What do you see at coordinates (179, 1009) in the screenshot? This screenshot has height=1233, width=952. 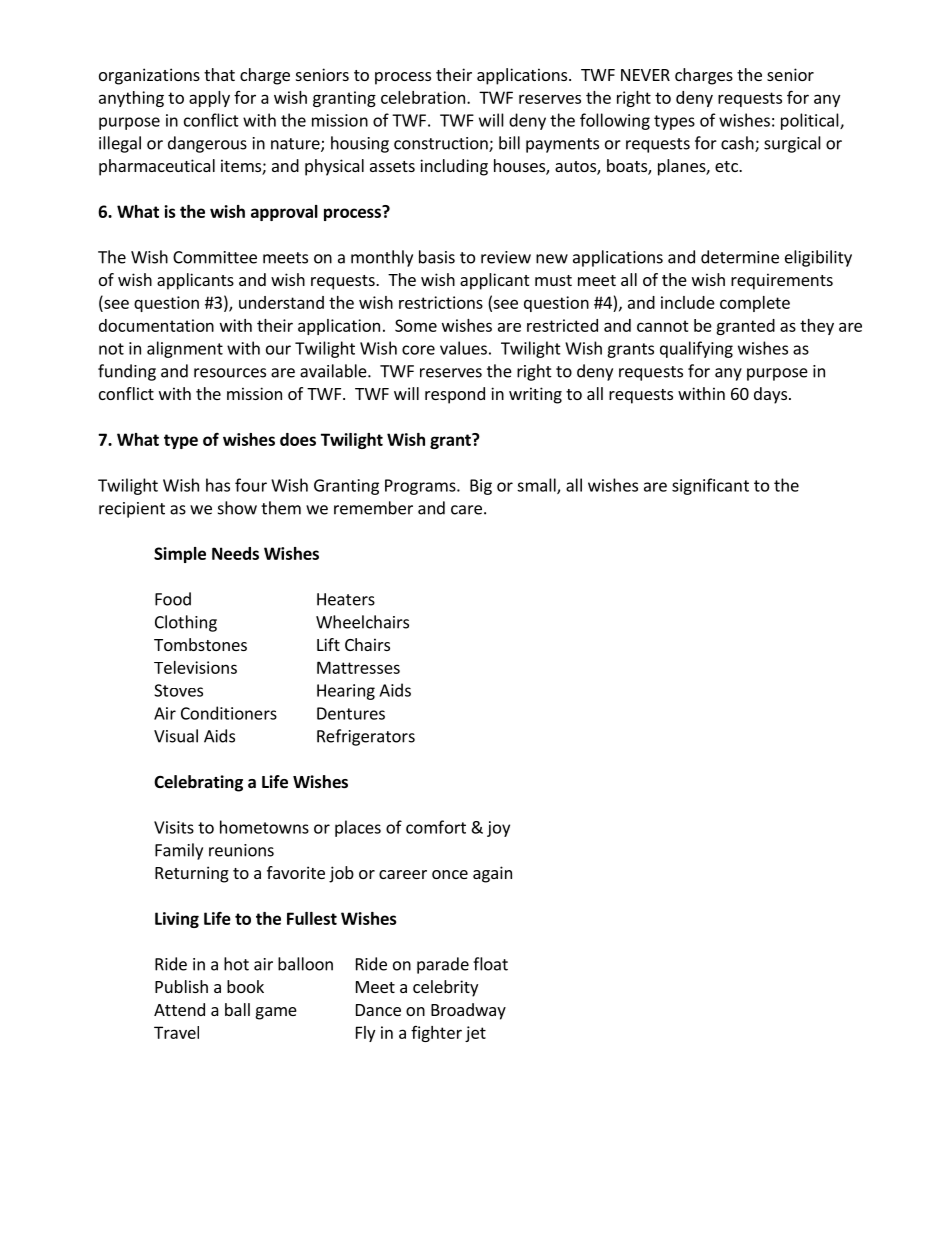 I see `Attend` at bounding box center [179, 1009].
